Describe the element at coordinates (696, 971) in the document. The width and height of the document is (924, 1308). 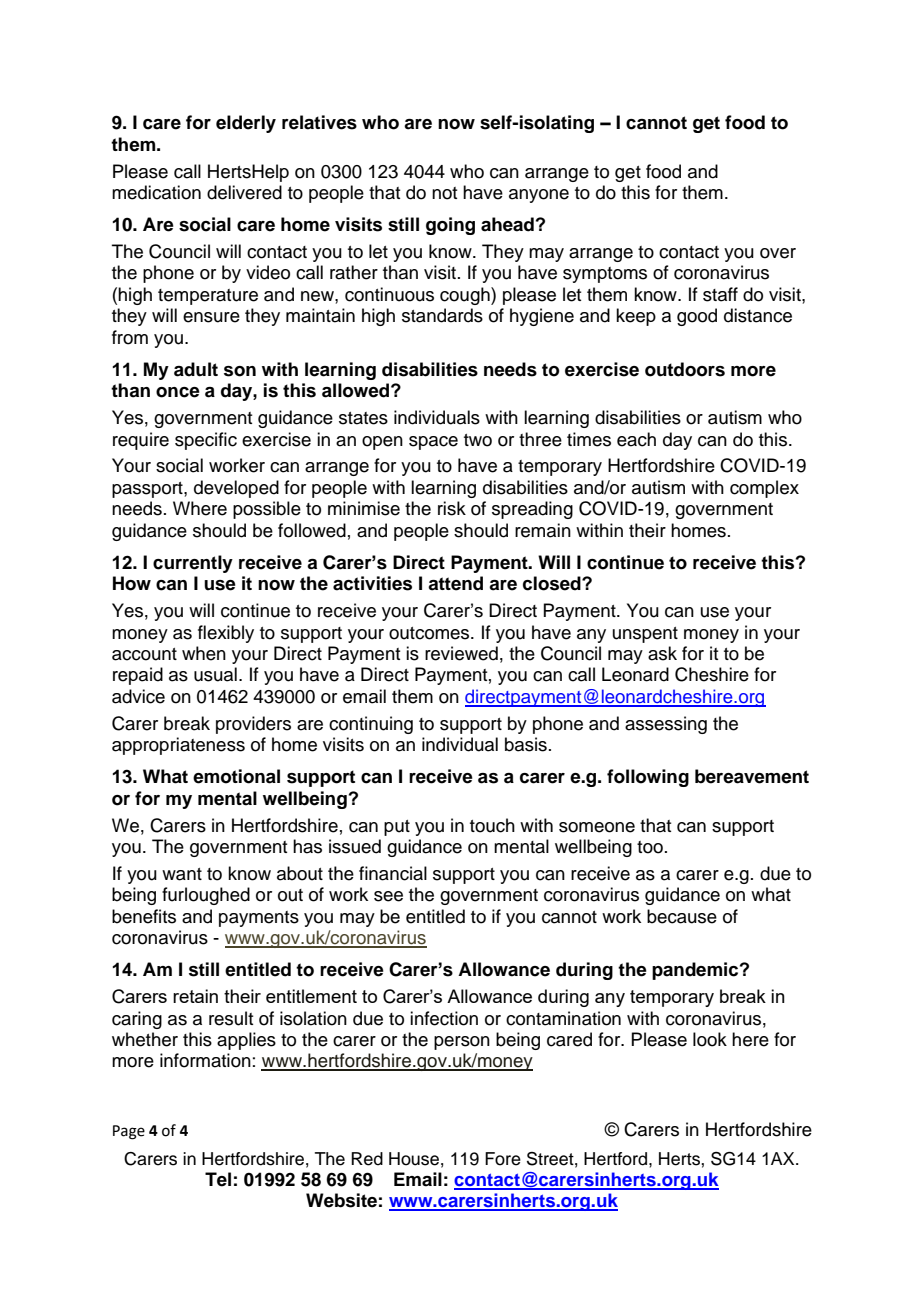
I see `pandemic` at that location.
